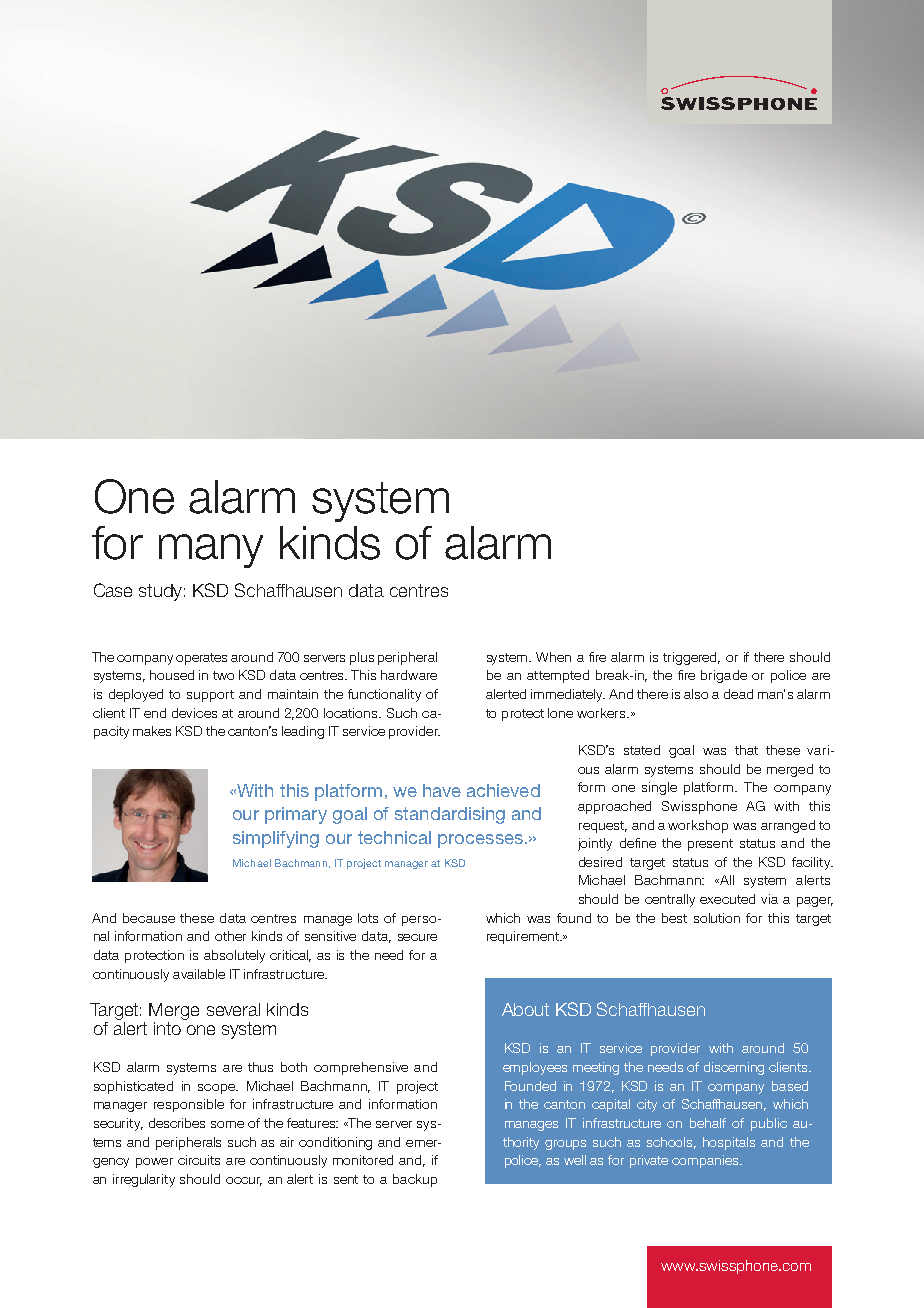 Image resolution: width=924 pixels, height=1308 pixels. What do you see at coordinates (706, 1161) in the document?
I see `companies` at bounding box center [706, 1161].
